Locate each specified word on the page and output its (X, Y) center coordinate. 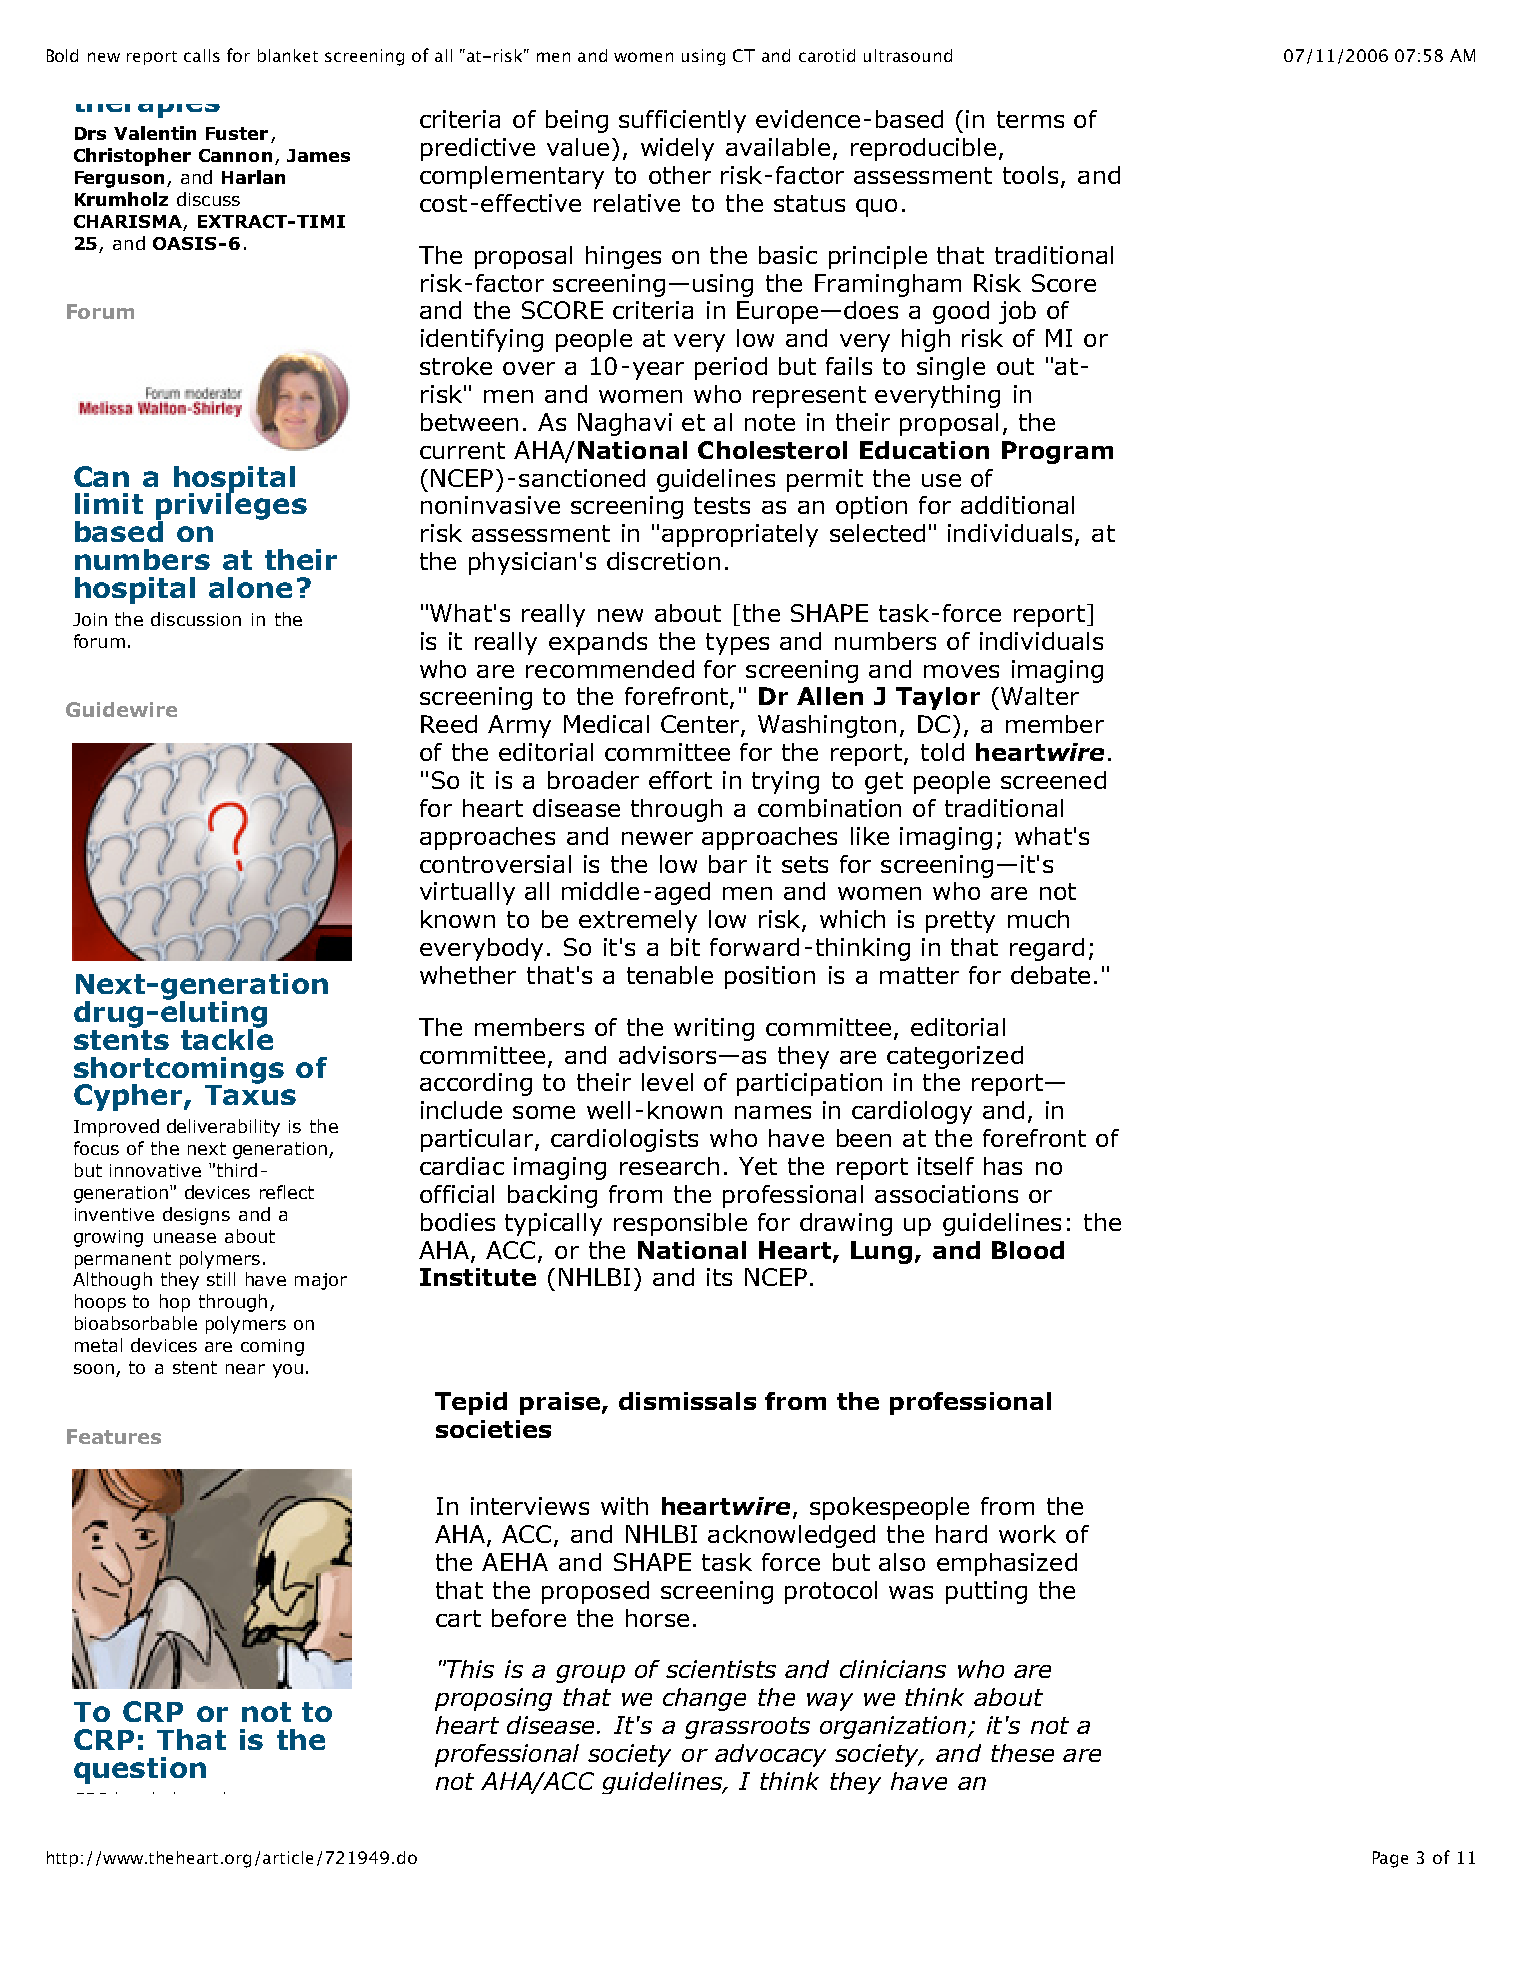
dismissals (687, 1401)
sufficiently (682, 121)
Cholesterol (772, 450)
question (140, 1770)
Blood (1028, 1250)
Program (1057, 452)
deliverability (223, 1128)
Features (114, 1436)
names (773, 1112)
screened (1053, 780)
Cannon (235, 155)
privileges (231, 507)
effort (680, 780)
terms (1030, 119)
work (1027, 1534)
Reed (449, 724)
